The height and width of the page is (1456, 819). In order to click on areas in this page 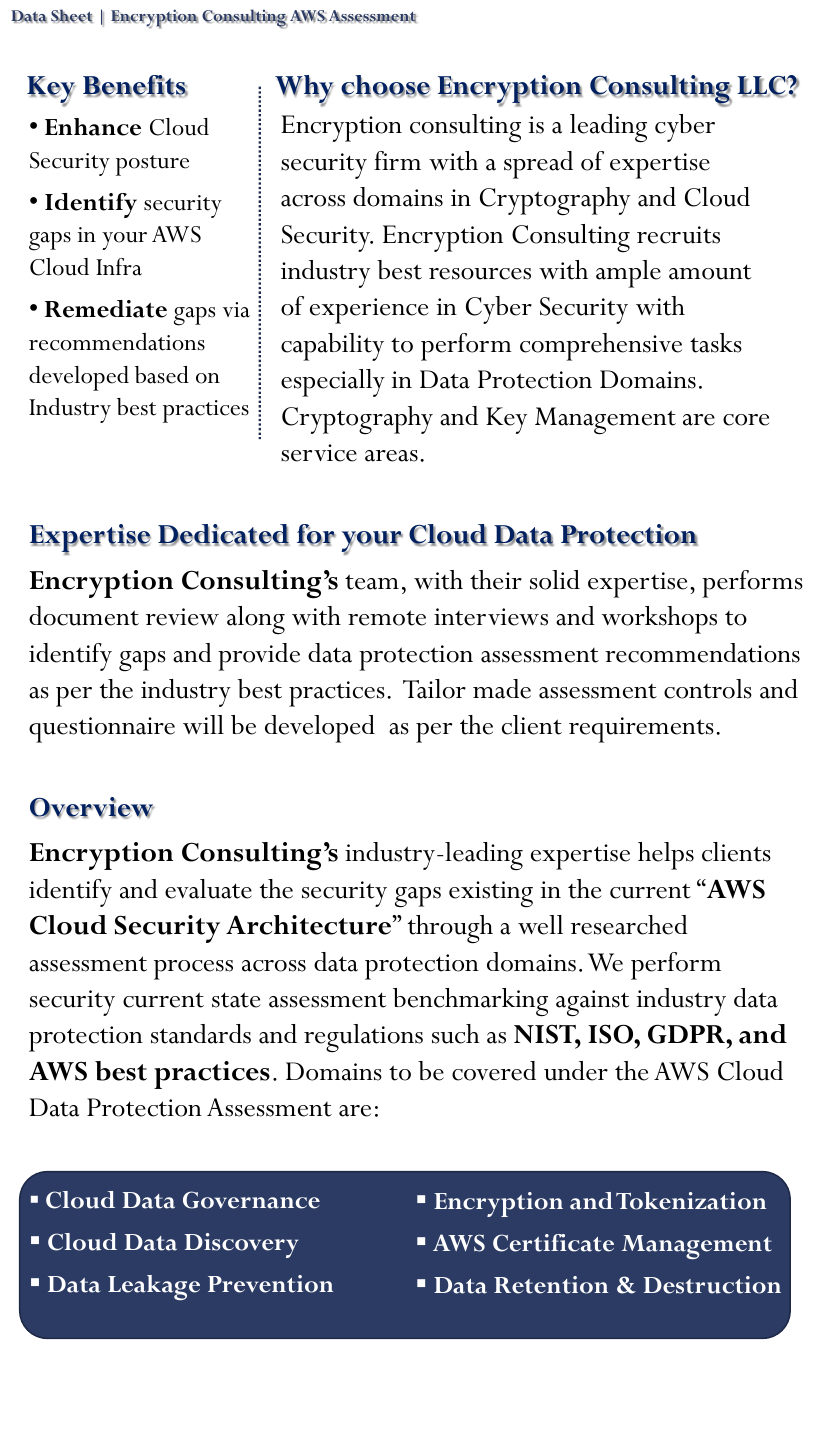, I will do `click(391, 456)`.
